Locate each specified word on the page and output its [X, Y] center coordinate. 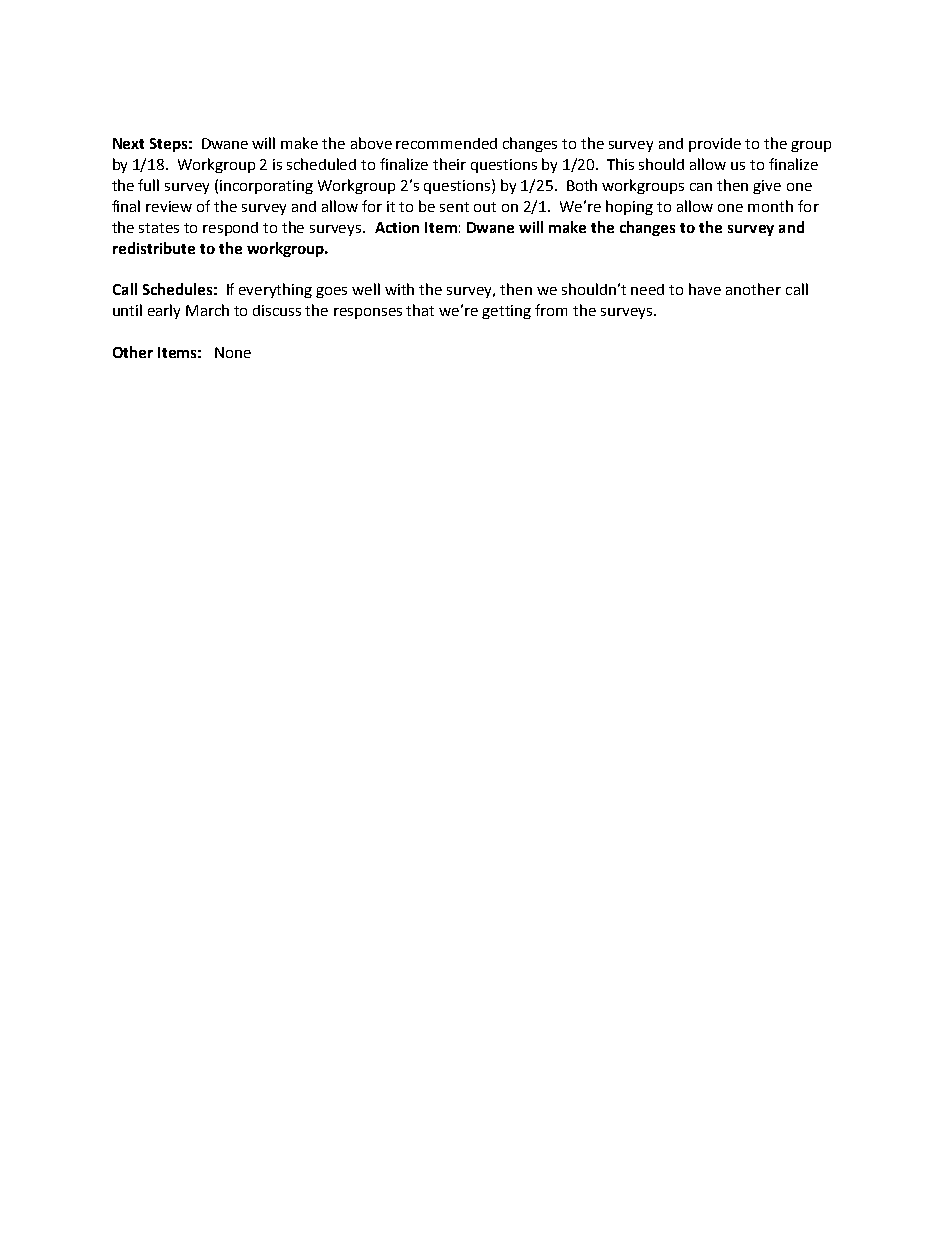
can [701, 187]
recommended [446, 143]
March [207, 310]
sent [454, 207]
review [169, 206]
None [233, 352]
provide [715, 145]
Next [128, 143]
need [647, 289]
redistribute [154, 248]
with [399, 289]
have [705, 289]
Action [397, 227]
